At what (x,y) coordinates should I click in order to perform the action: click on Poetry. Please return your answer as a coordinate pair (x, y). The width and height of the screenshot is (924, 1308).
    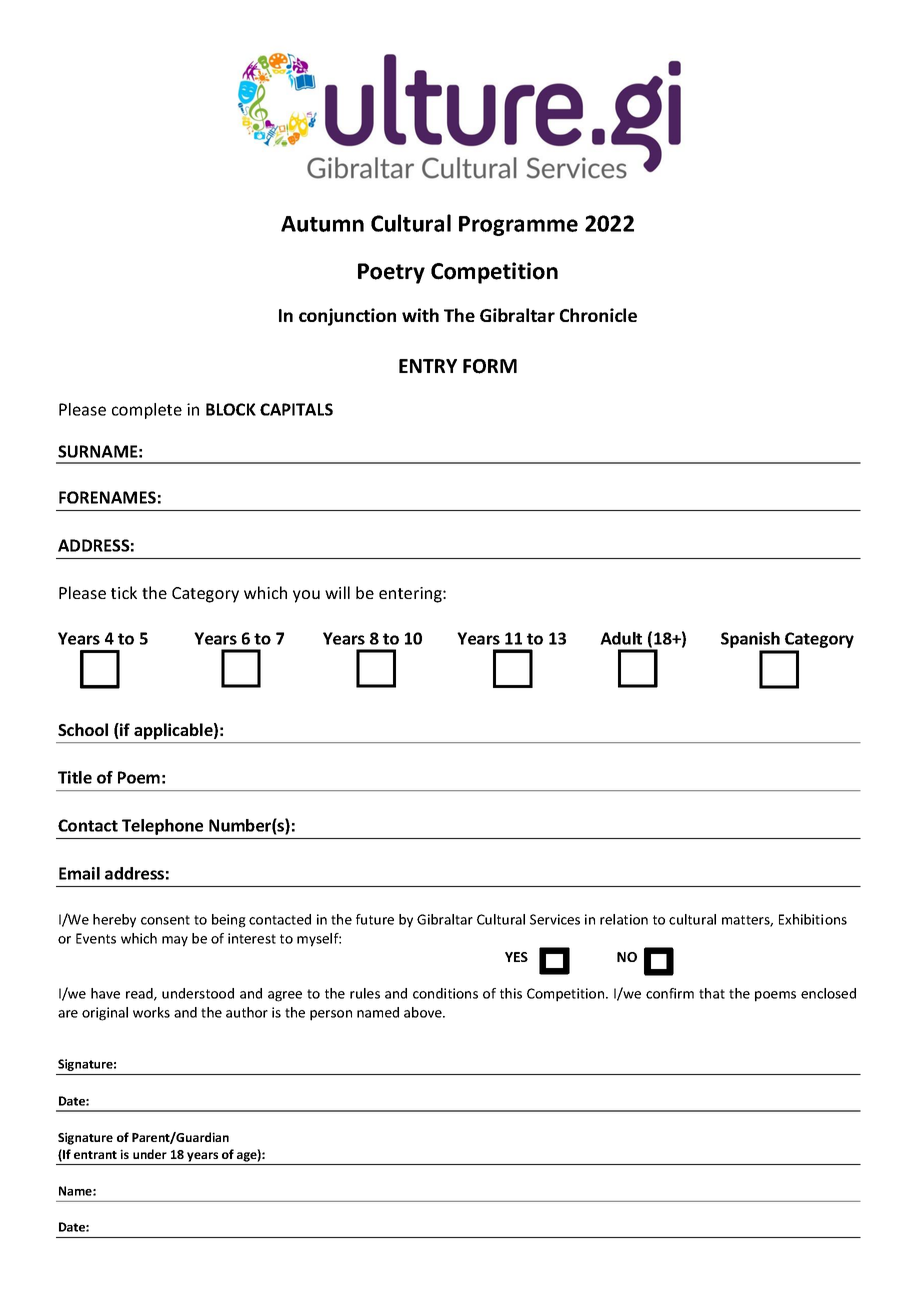
    Looking at the image, I should click on (391, 273).
